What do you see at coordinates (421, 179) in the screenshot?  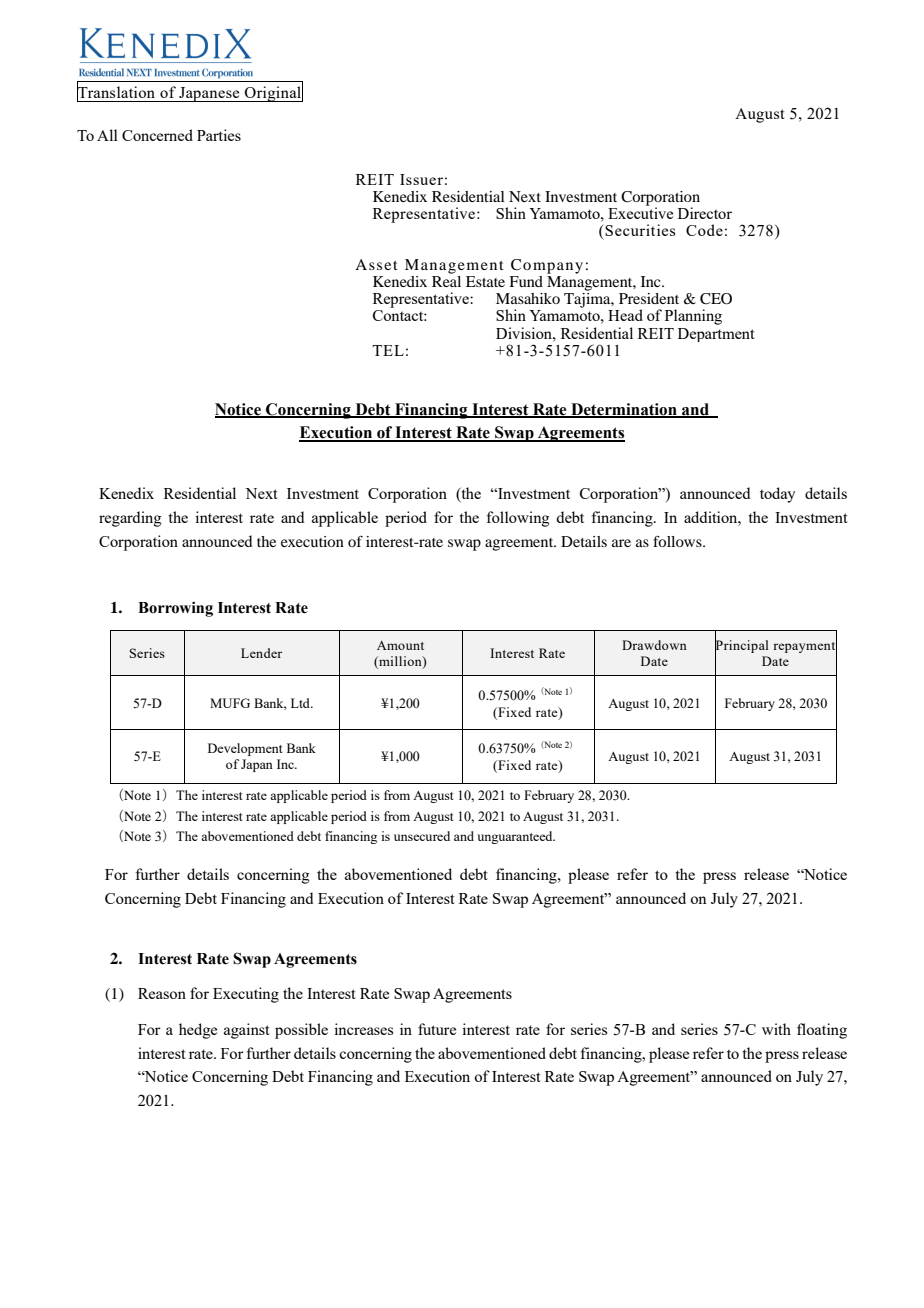 I see `Issuer` at bounding box center [421, 179].
